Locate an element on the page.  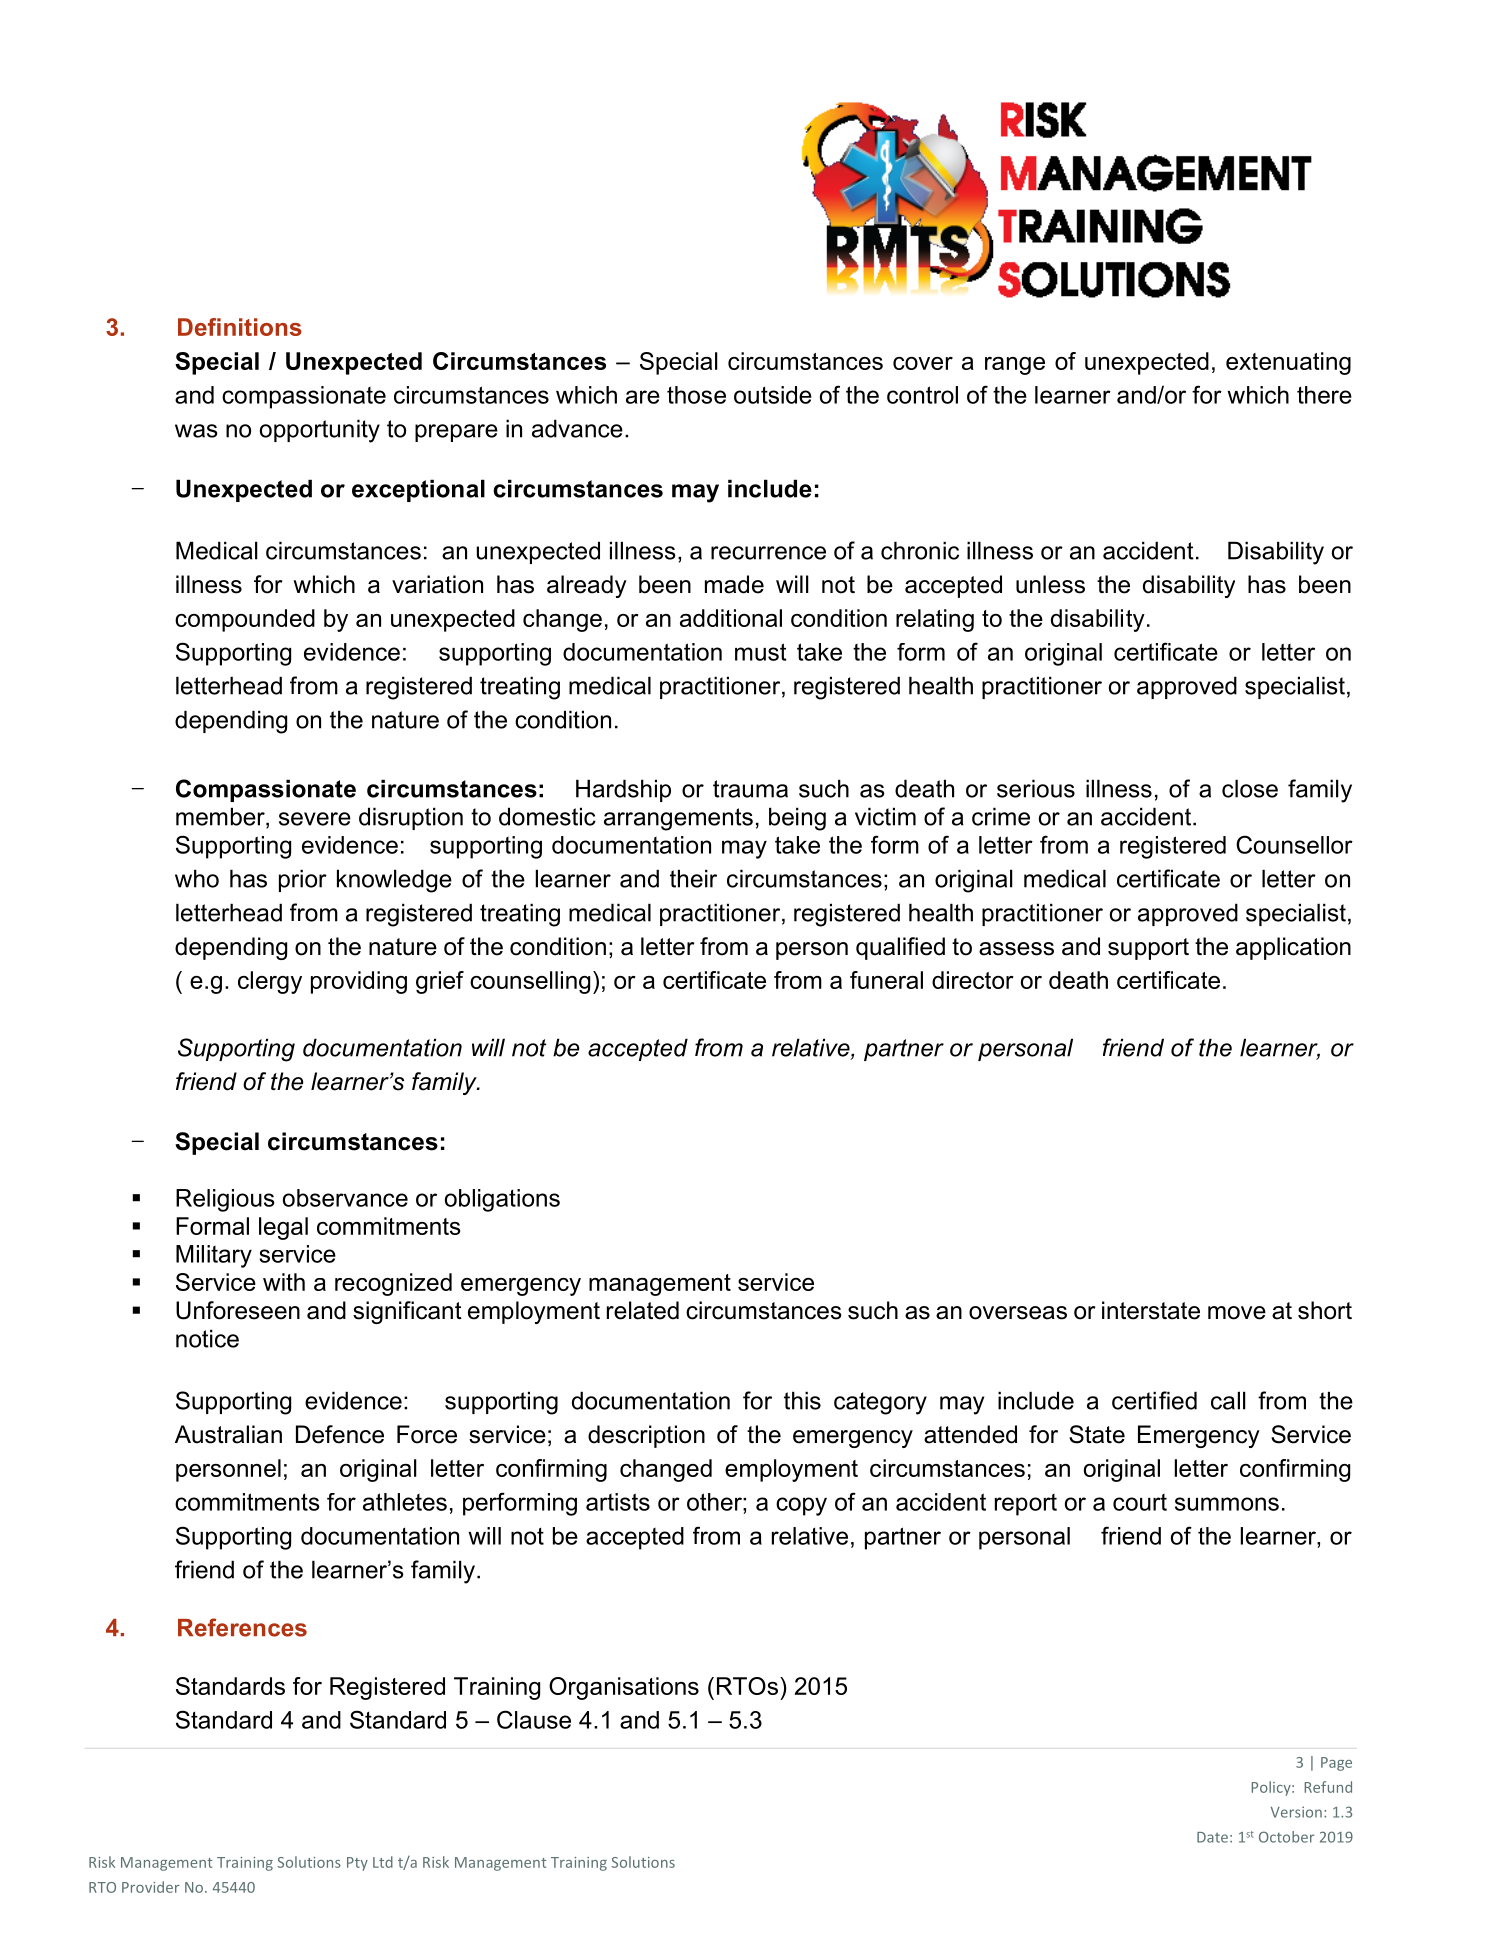
Pty is located at coordinates (357, 1864).
